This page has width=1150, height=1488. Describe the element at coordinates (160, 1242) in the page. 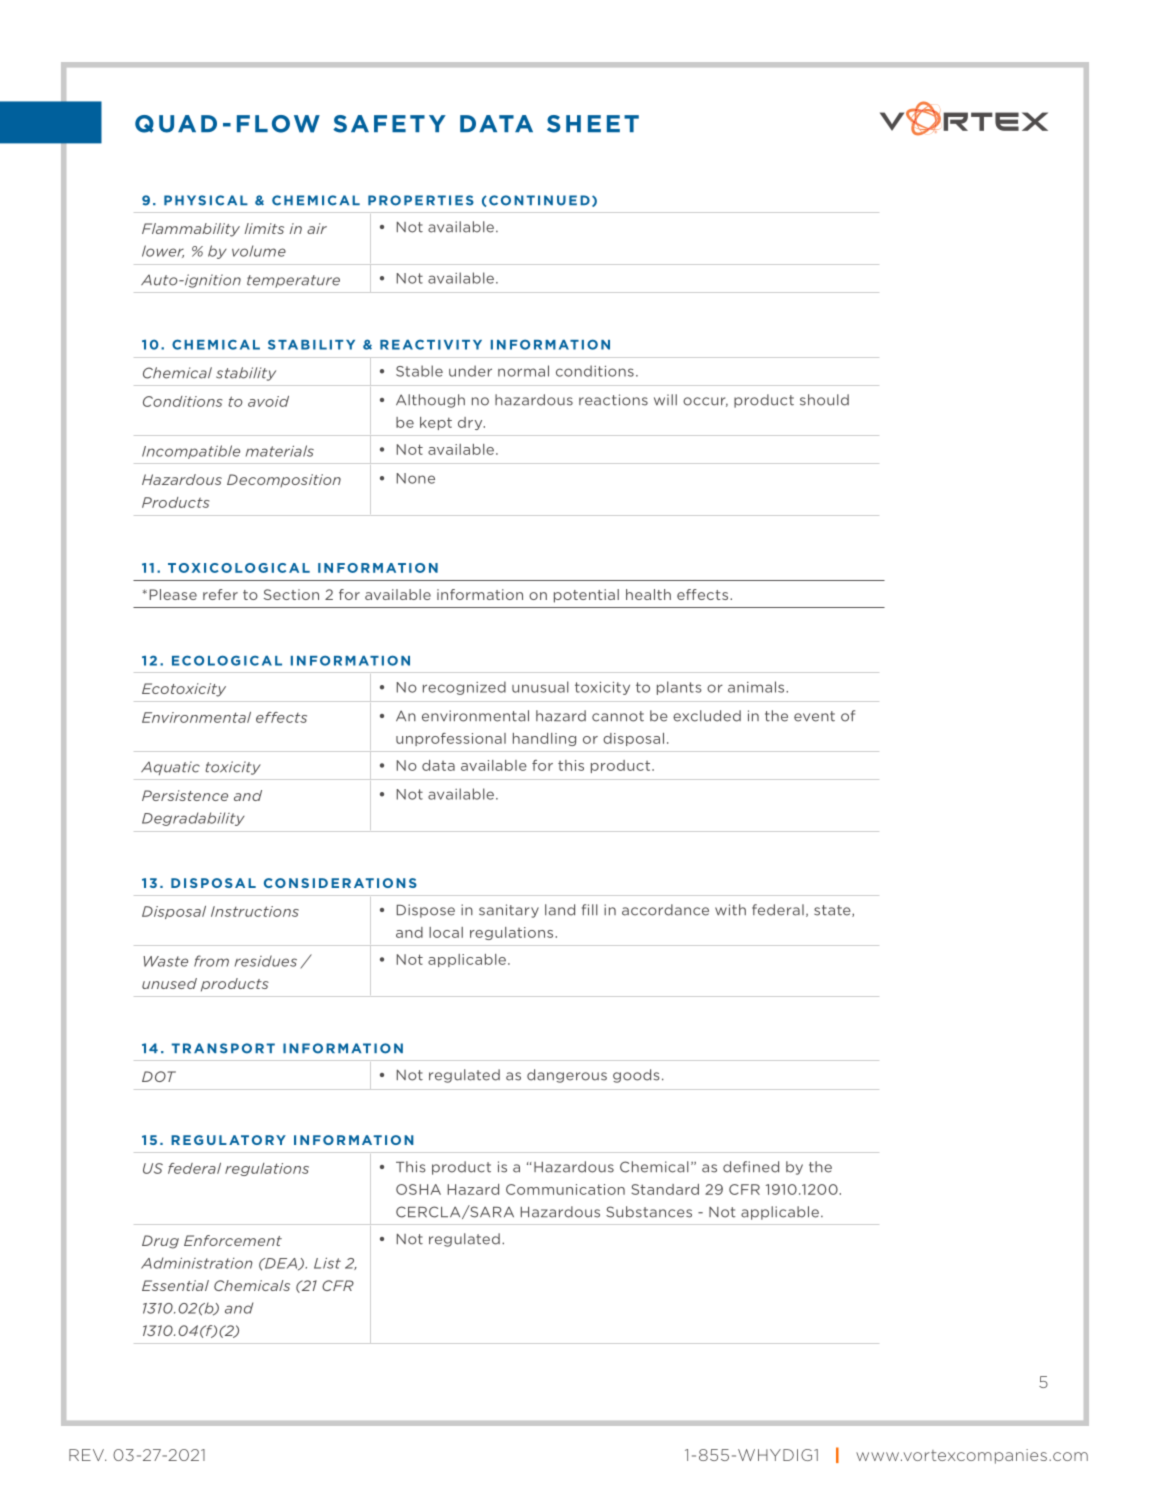

I see `Drug` at that location.
